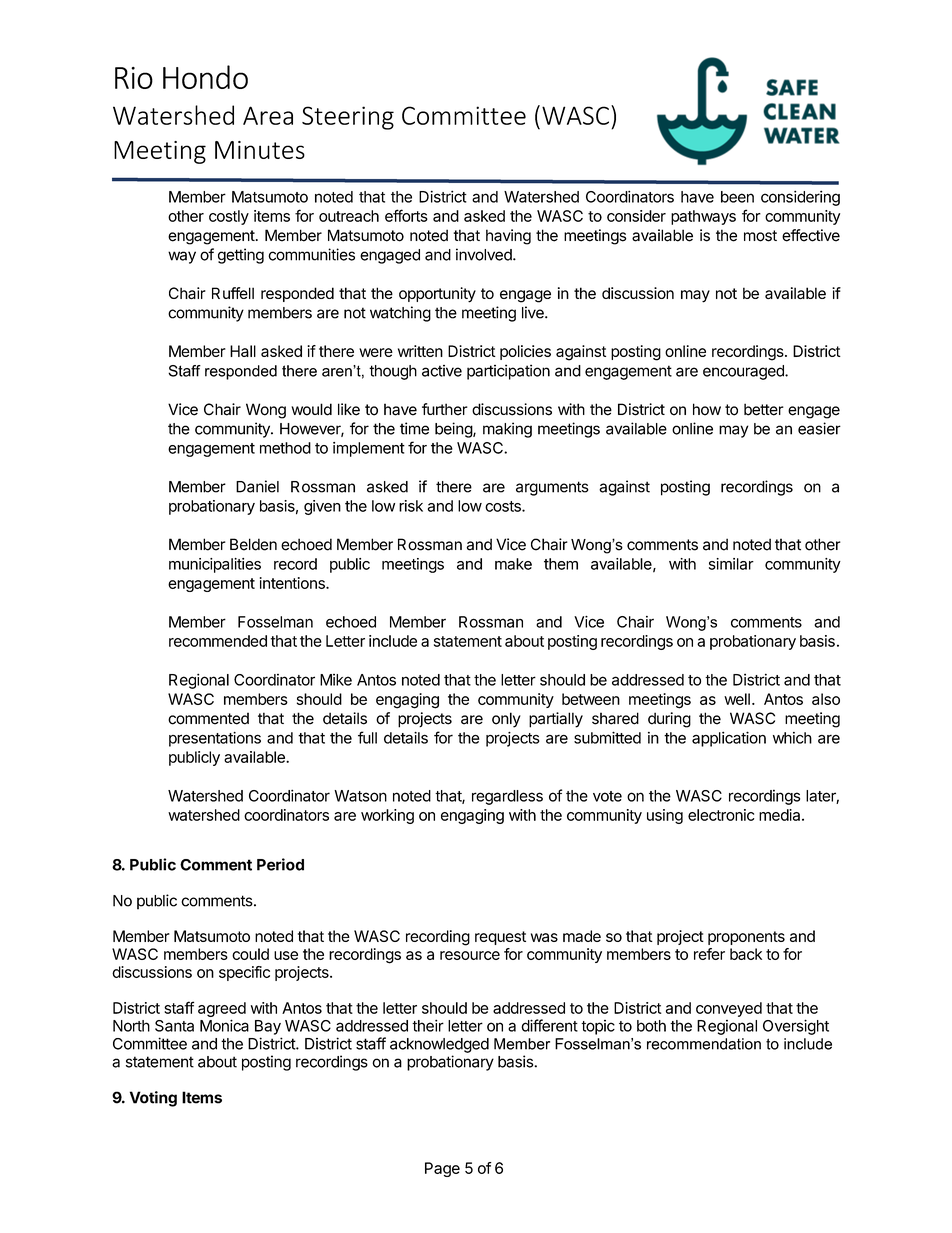 This screenshot has height=1233, width=952. I want to click on Voting, so click(153, 1099).
